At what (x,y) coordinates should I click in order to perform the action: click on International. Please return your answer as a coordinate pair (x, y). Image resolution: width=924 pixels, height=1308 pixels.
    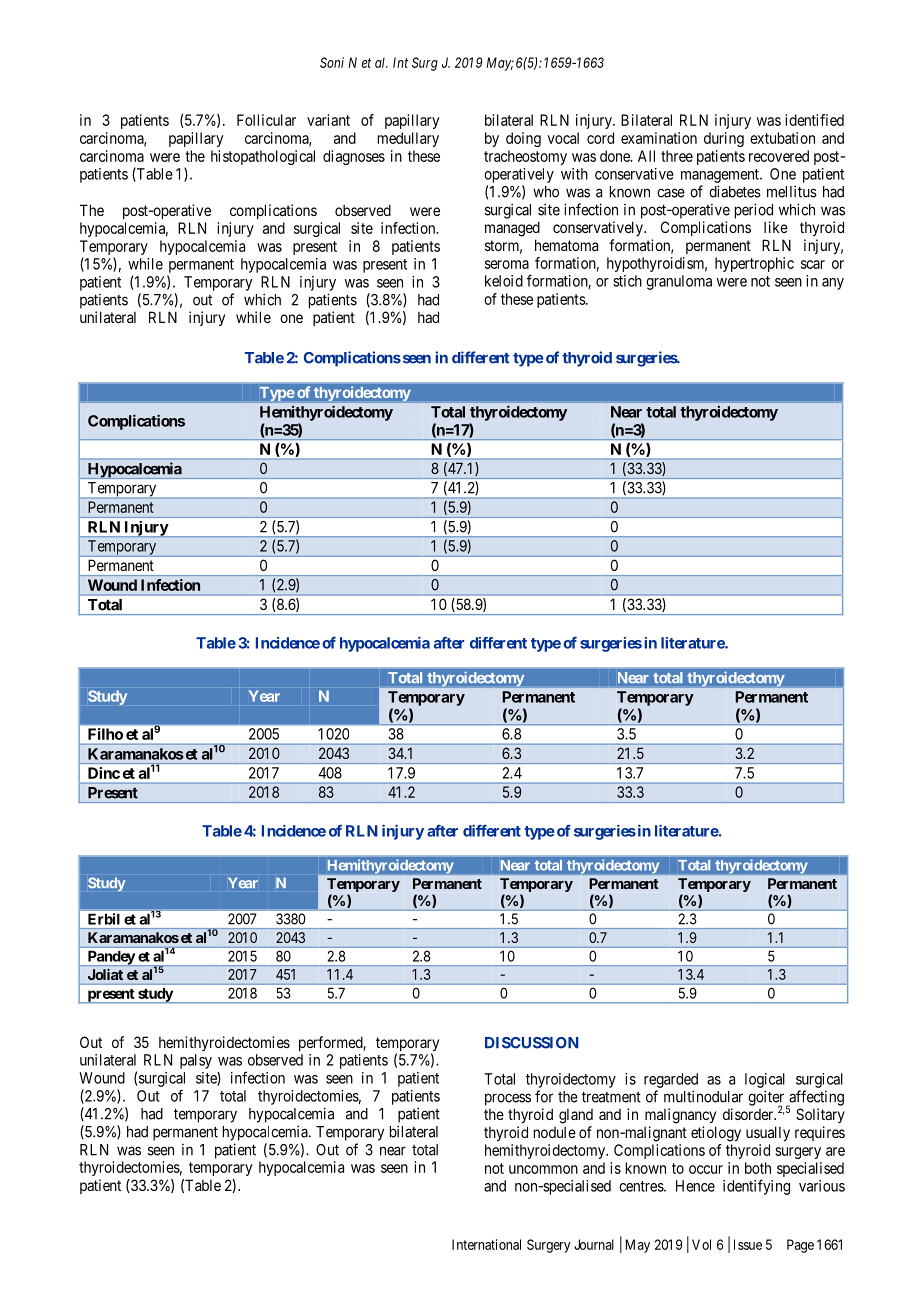
    Looking at the image, I should click on (486, 1244).
